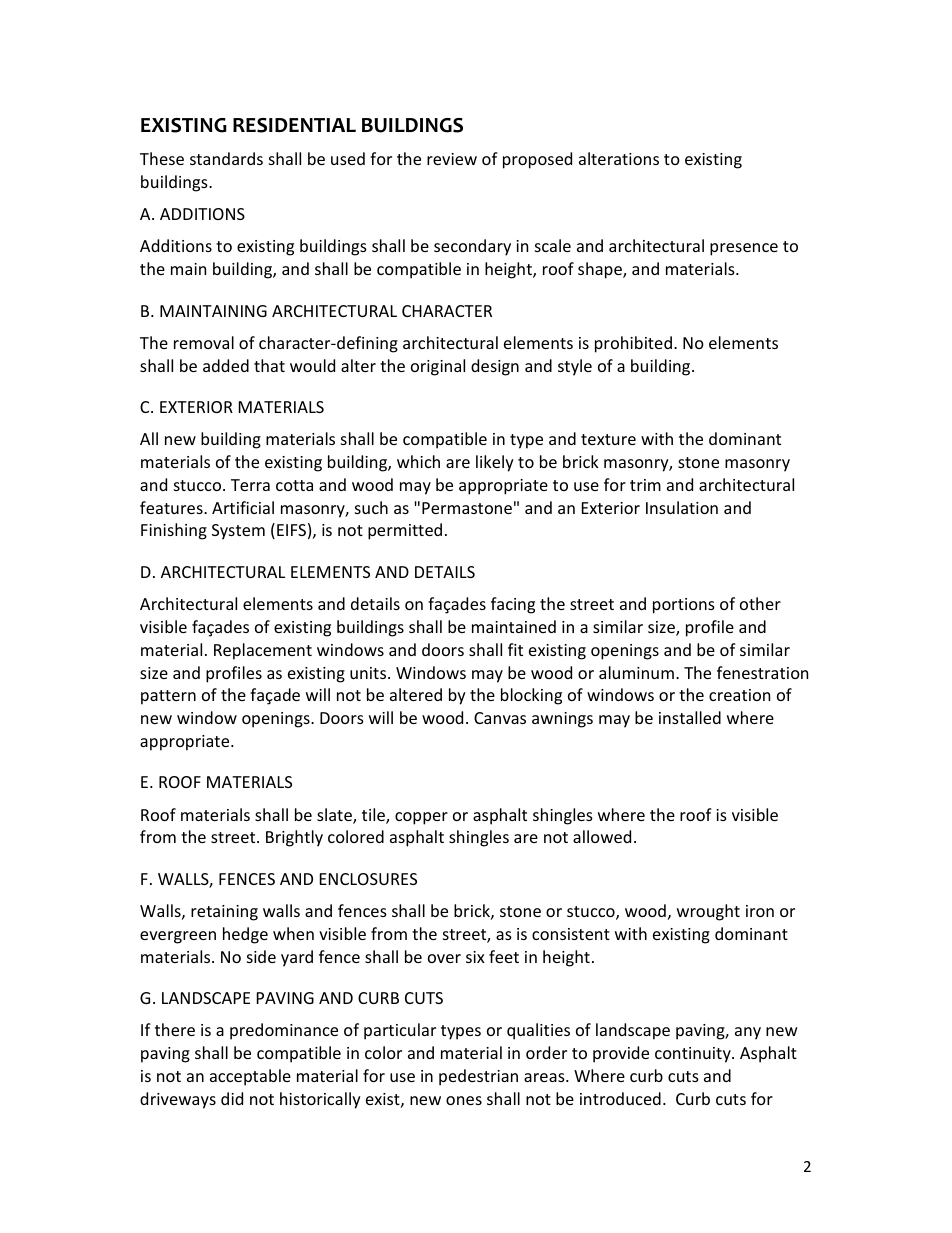  I want to click on fit, so click(515, 649).
